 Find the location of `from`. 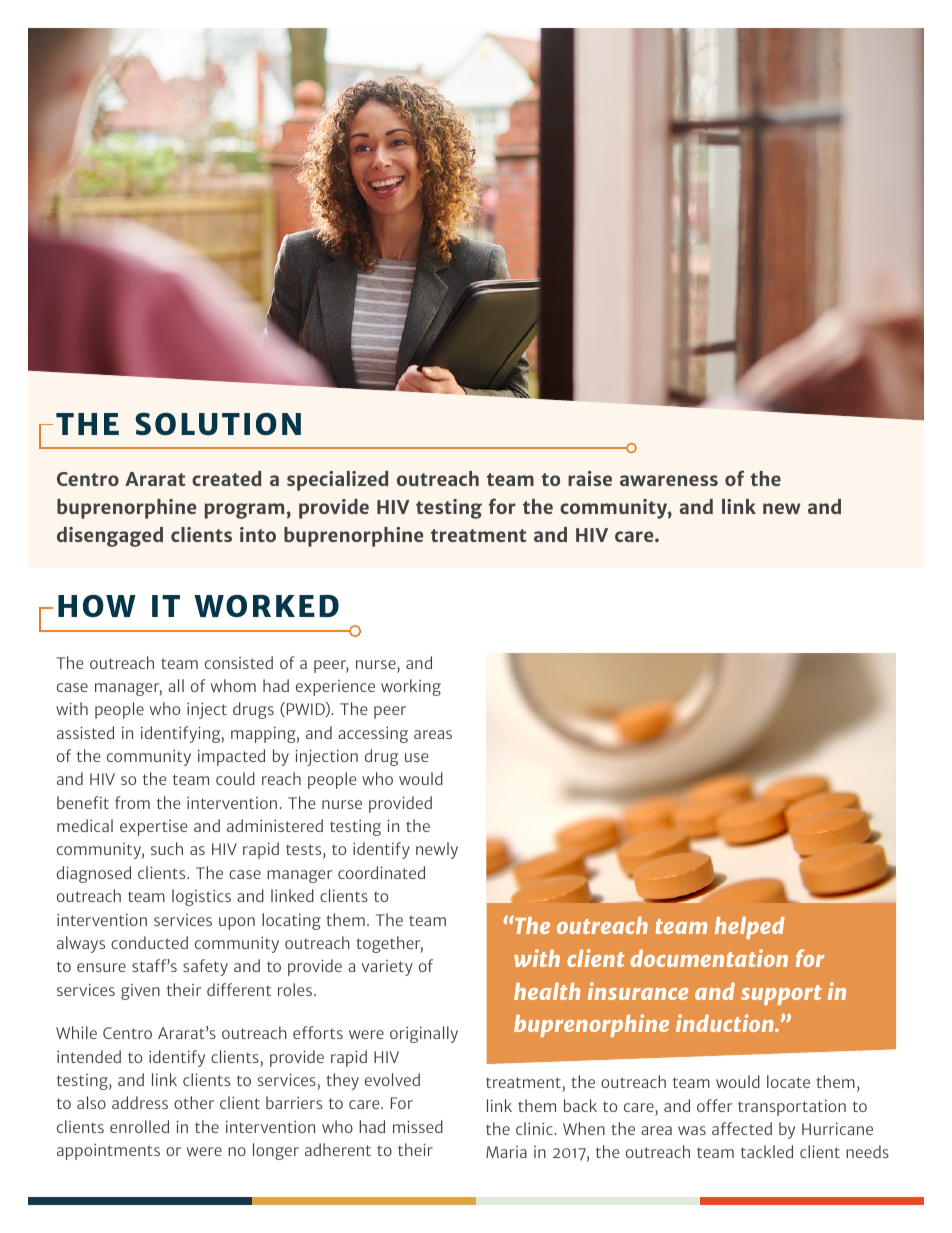

from is located at coordinates (132, 802).
